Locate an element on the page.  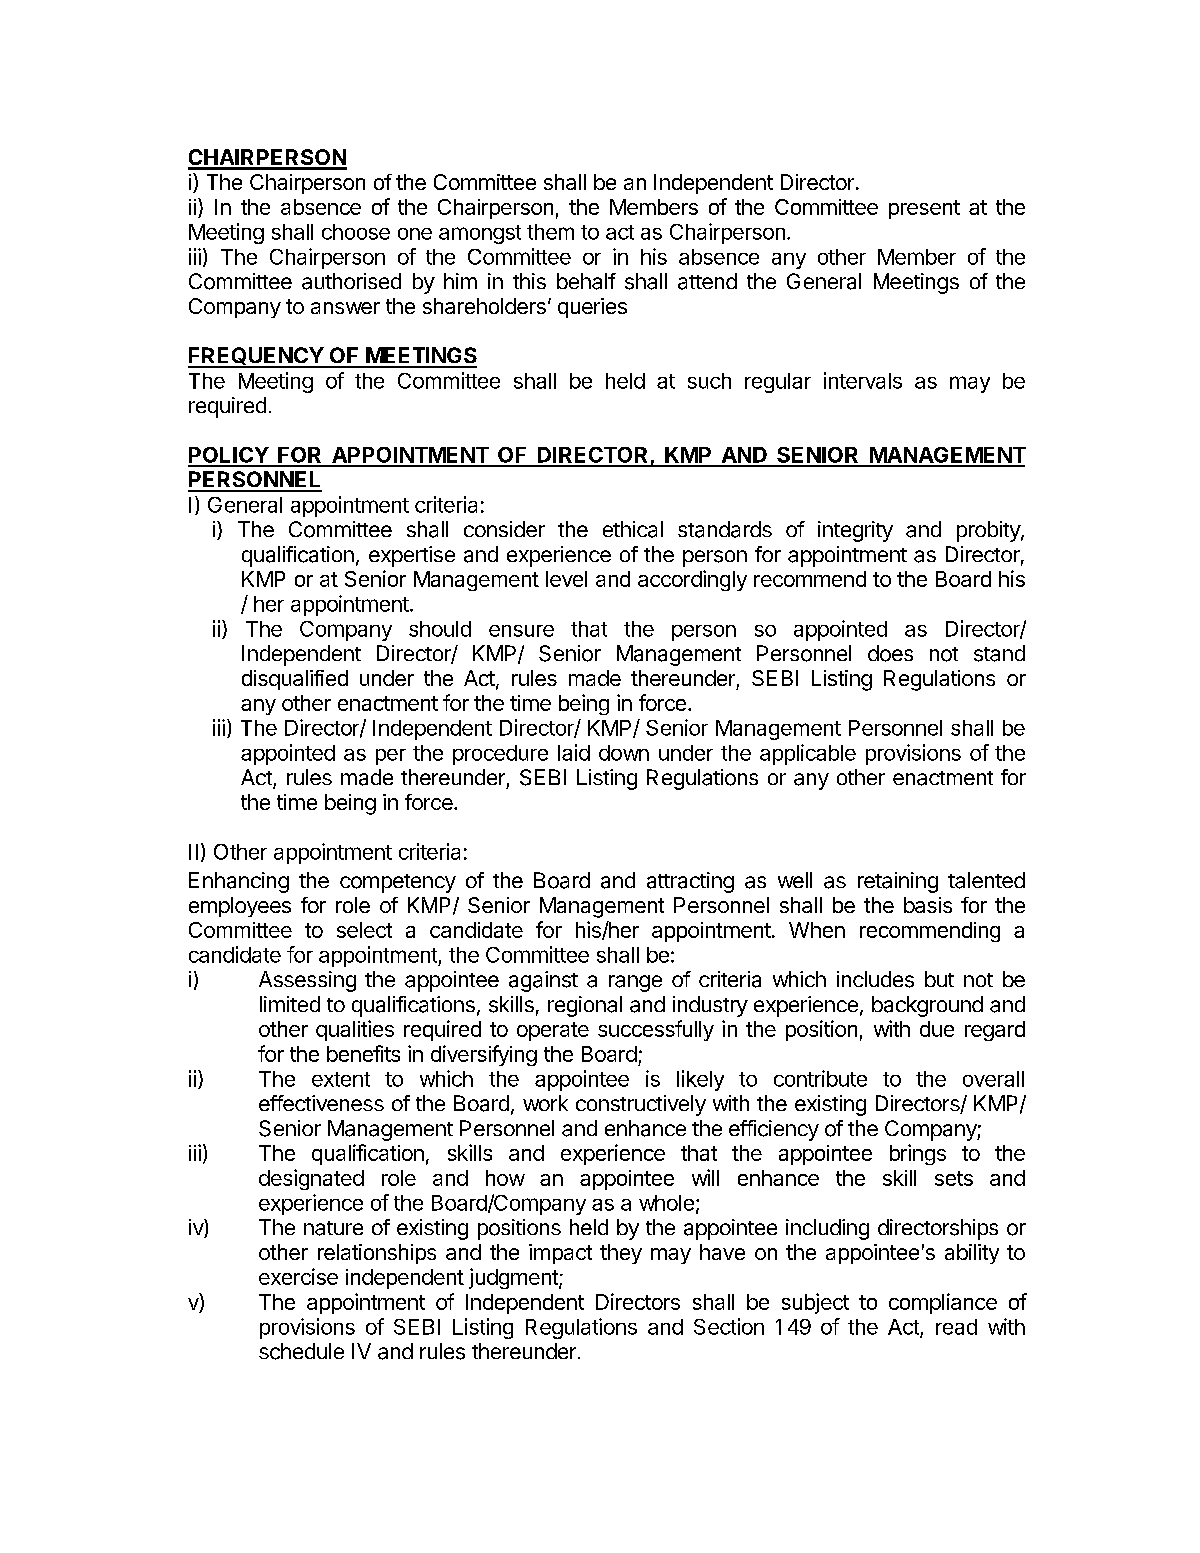
down is located at coordinates (624, 753).
